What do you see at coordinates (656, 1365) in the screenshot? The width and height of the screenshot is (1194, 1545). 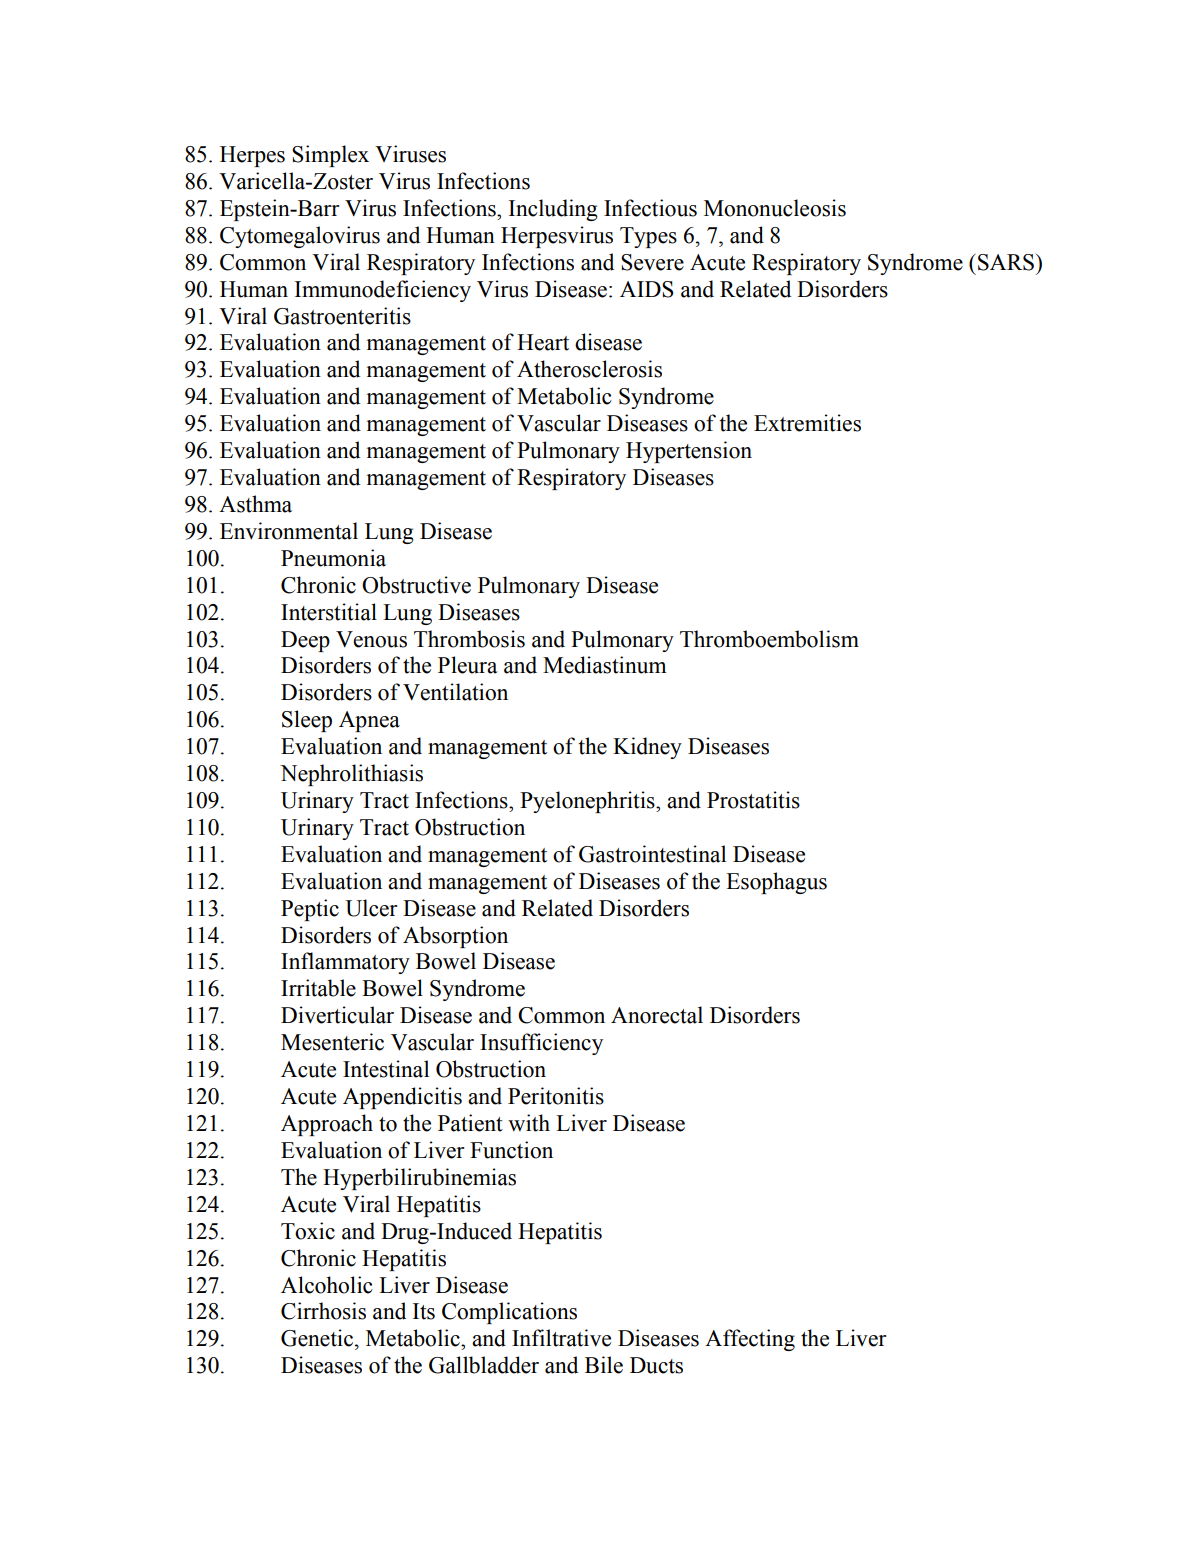 I see `Ducts` at bounding box center [656, 1365].
